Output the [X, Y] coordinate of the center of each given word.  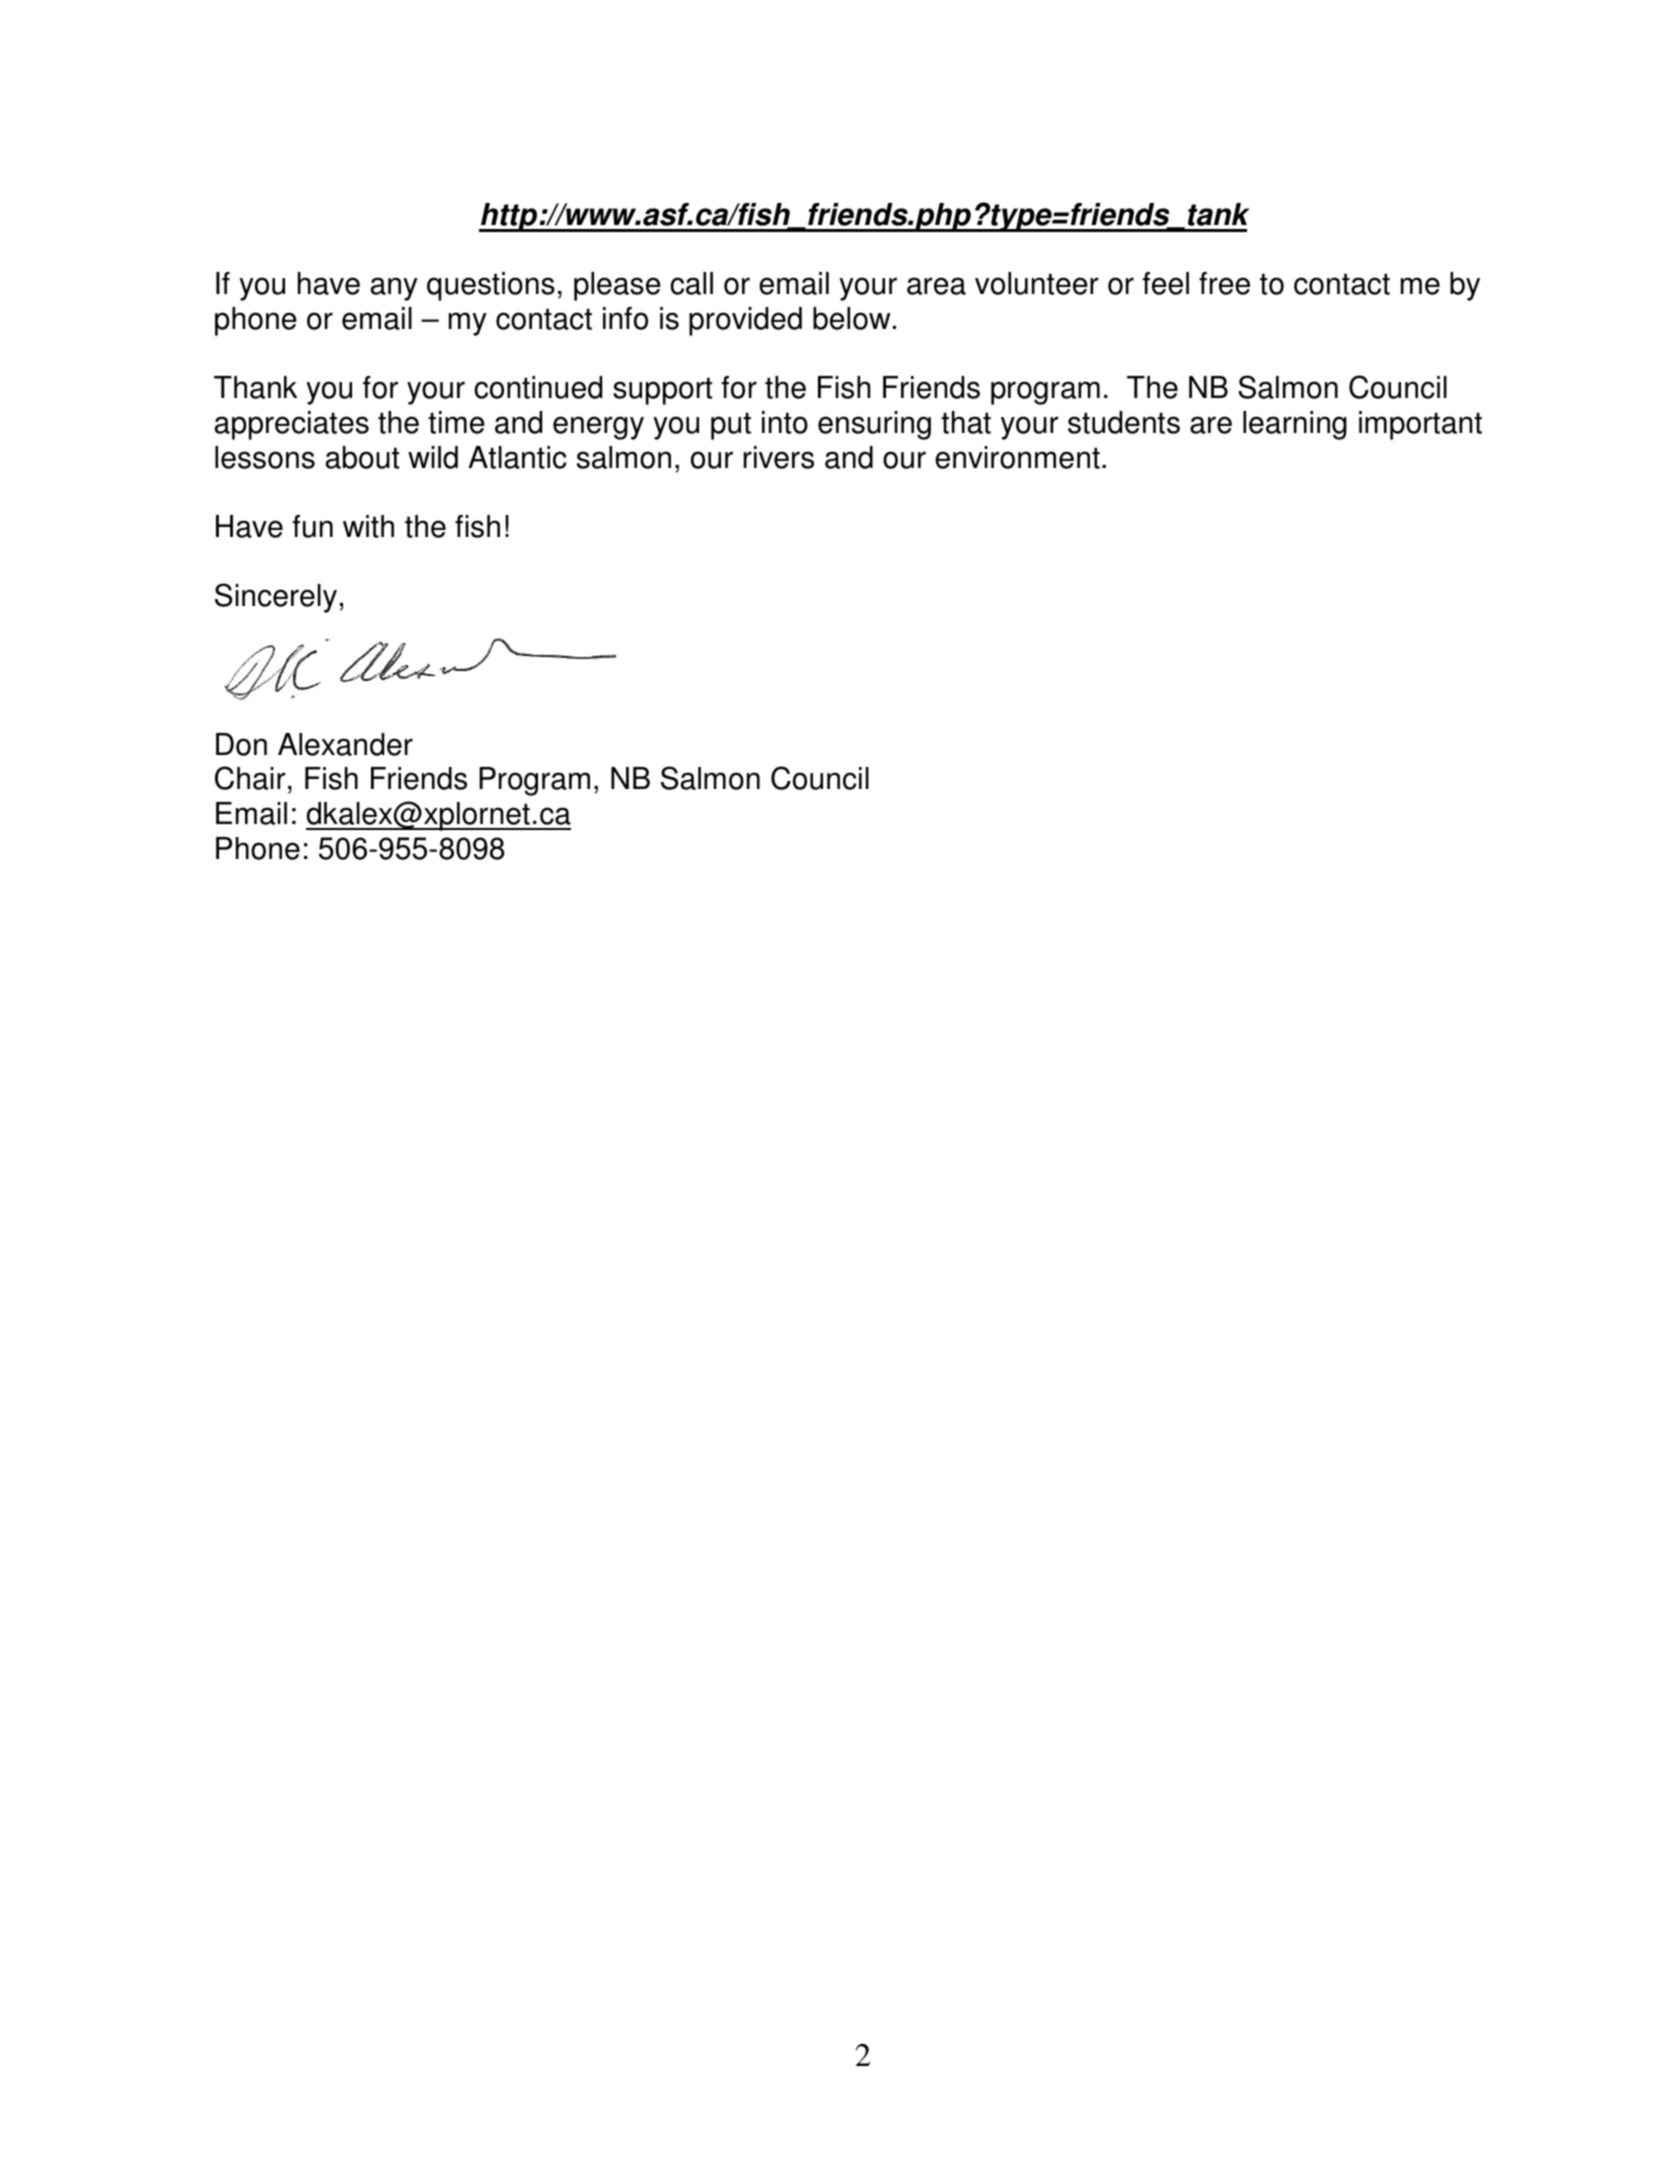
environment [1017, 457]
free [1224, 283]
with [368, 526]
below [852, 318]
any [394, 289]
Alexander [345, 744]
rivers [779, 457]
